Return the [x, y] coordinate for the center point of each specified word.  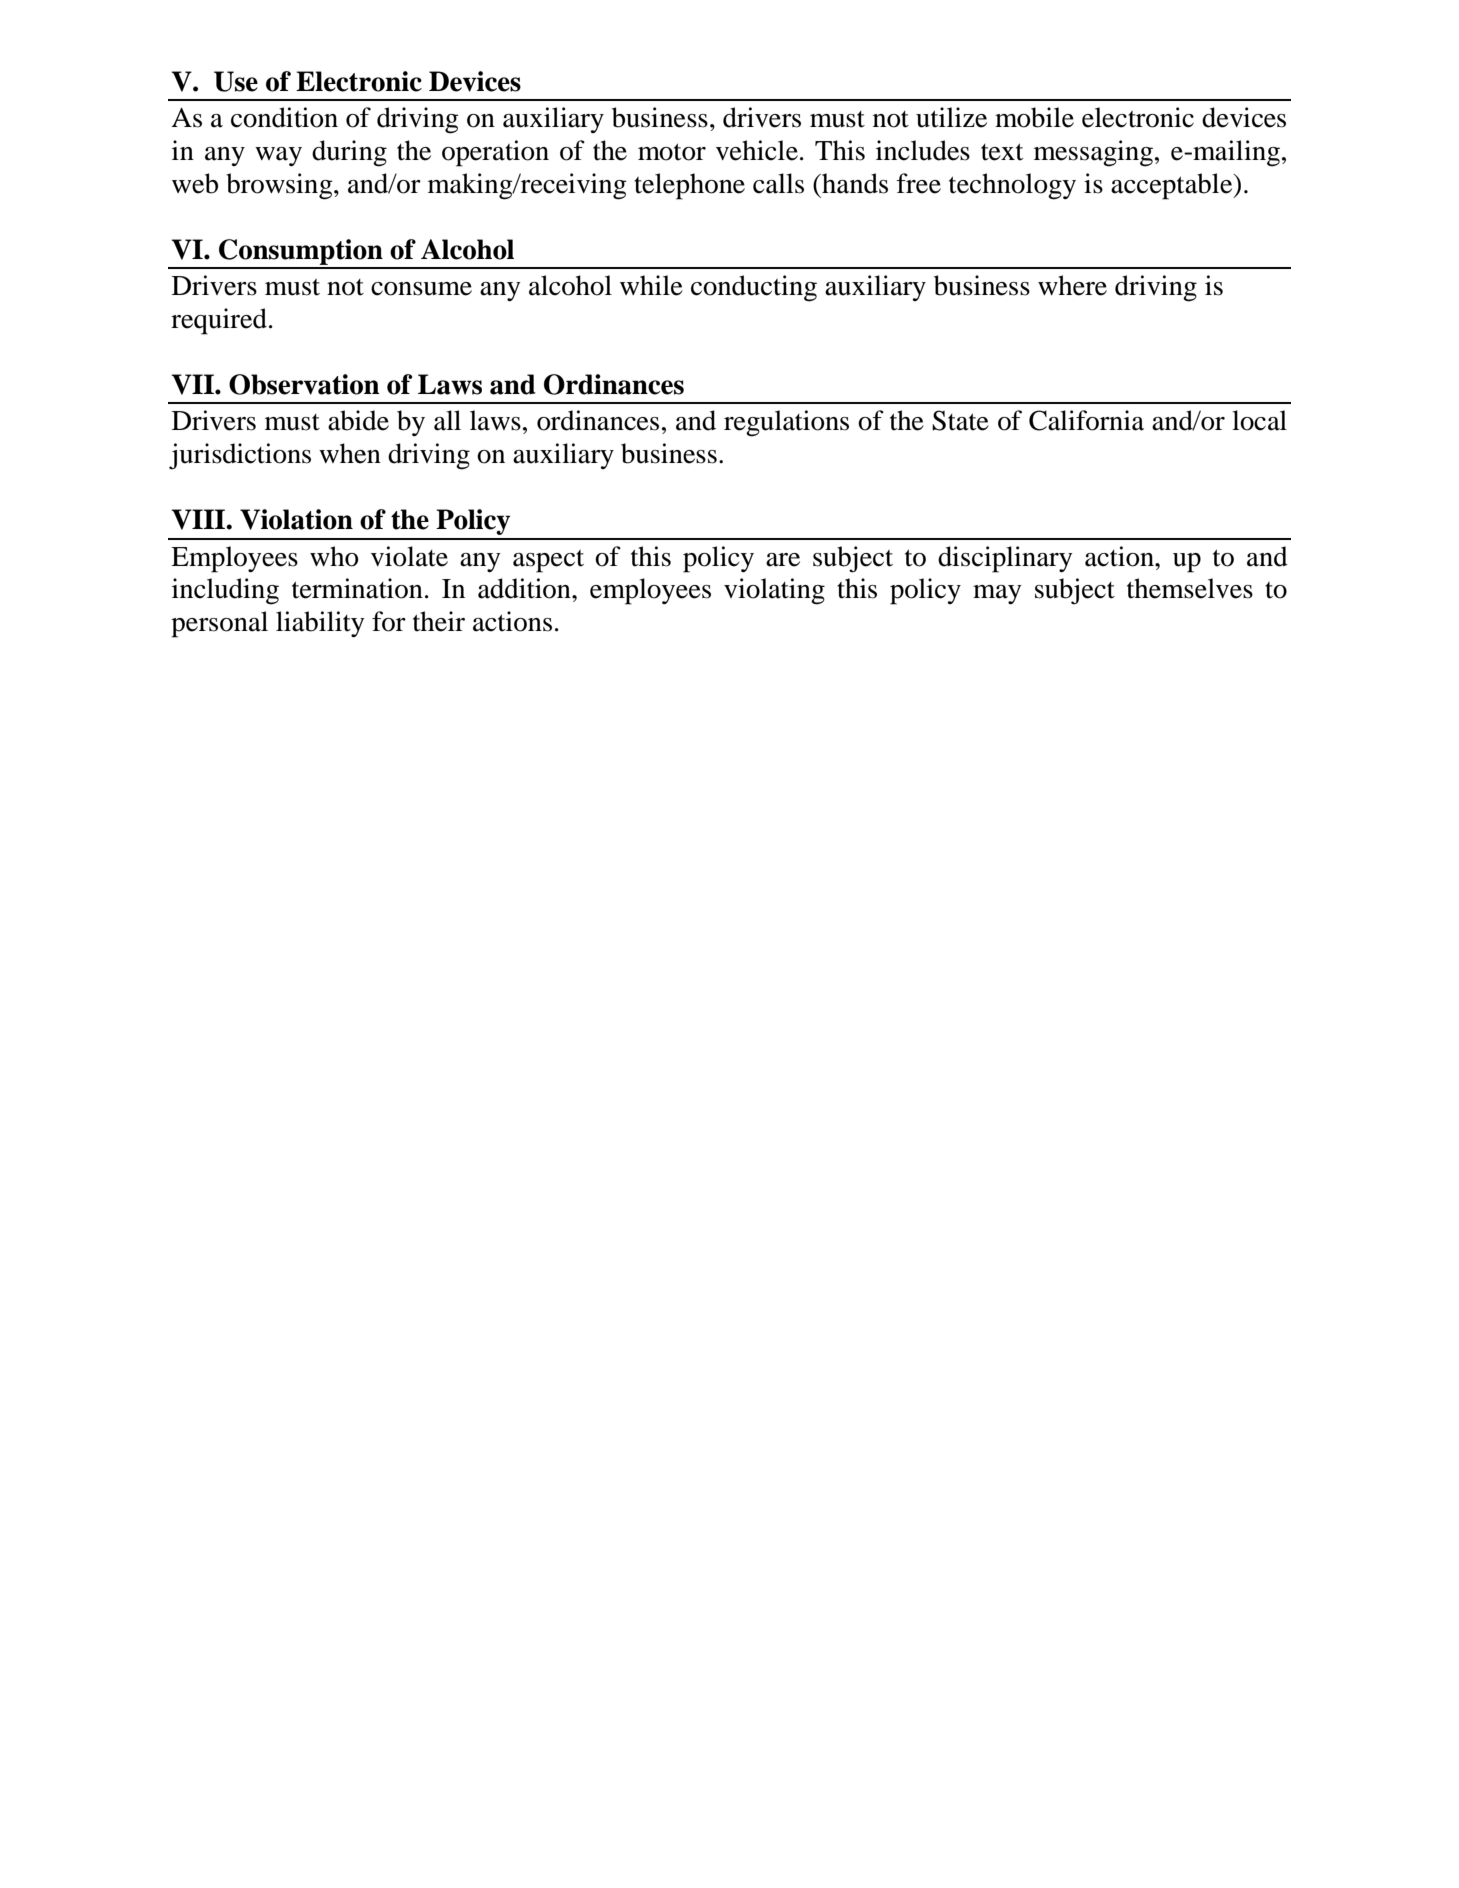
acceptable [1173, 186]
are [783, 560]
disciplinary [1005, 559]
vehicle [757, 150]
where [1072, 285]
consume [421, 289]
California [1086, 420]
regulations [786, 423]
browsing [280, 186]
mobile [1034, 117]
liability [320, 624]
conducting [754, 288]
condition [284, 117]
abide [358, 420]
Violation [296, 519]
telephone [689, 186]
